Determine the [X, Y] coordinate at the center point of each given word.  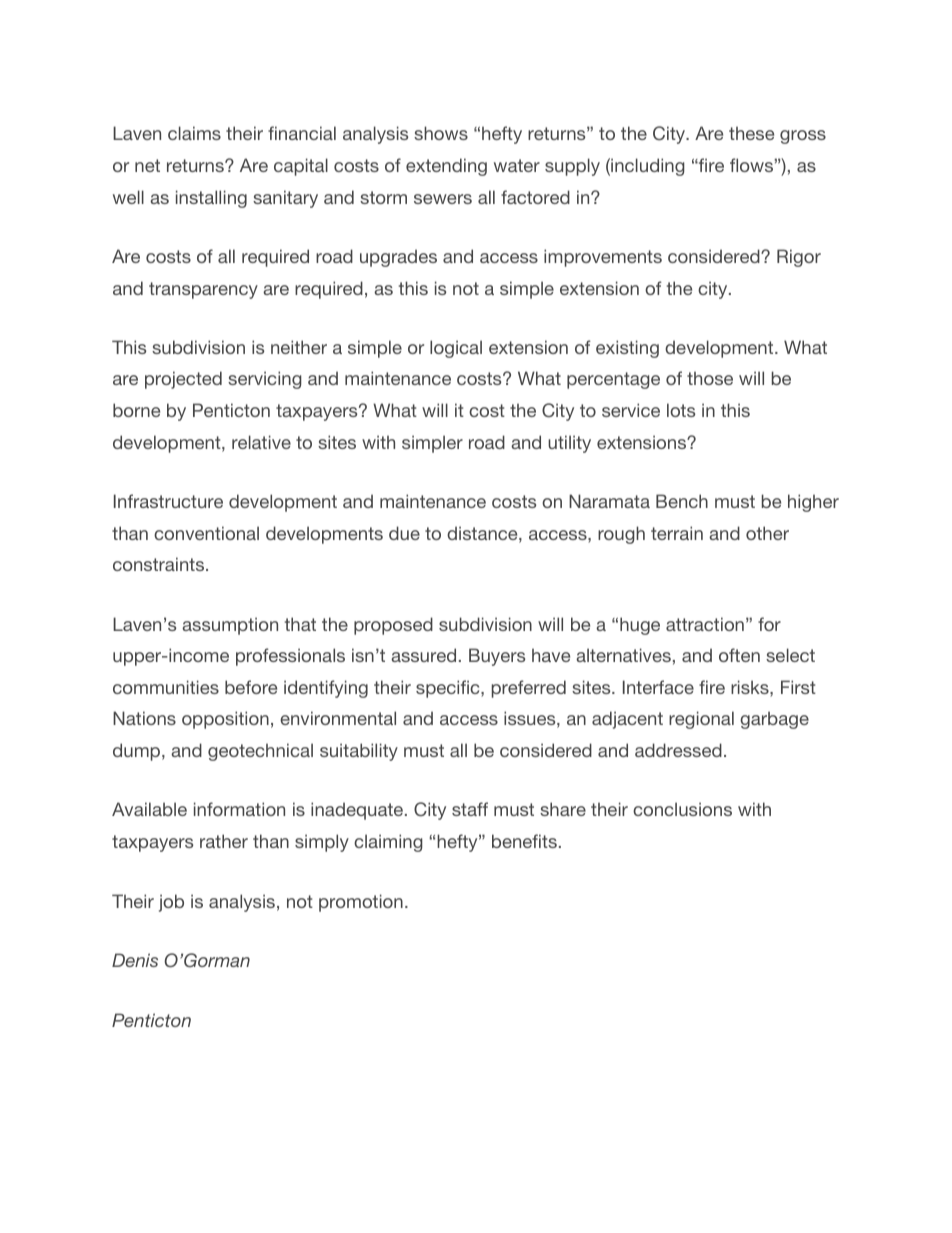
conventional [206, 533]
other [767, 533]
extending [446, 167]
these [751, 133]
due [404, 533]
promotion [361, 903]
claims [194, 133]
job [171, 903]
